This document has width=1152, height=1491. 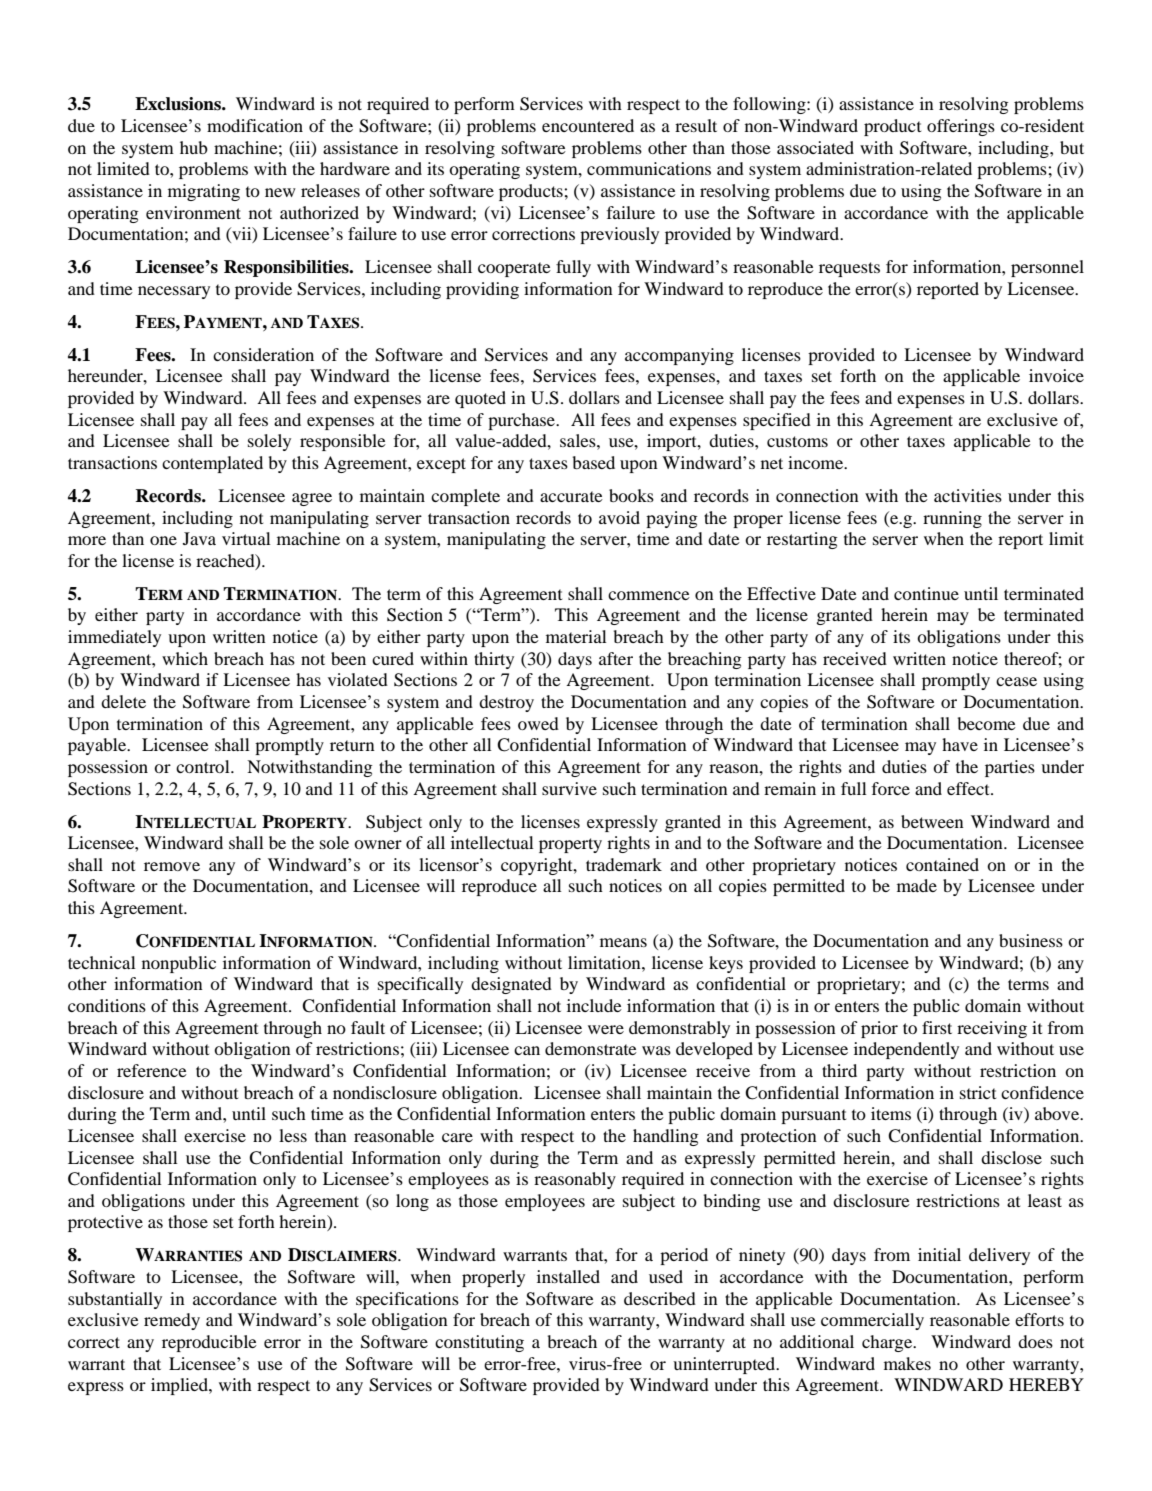 What do you see at coordinates (209, 1343) in the document?
I see `reproducible` at bounding box center [209, 1343].
